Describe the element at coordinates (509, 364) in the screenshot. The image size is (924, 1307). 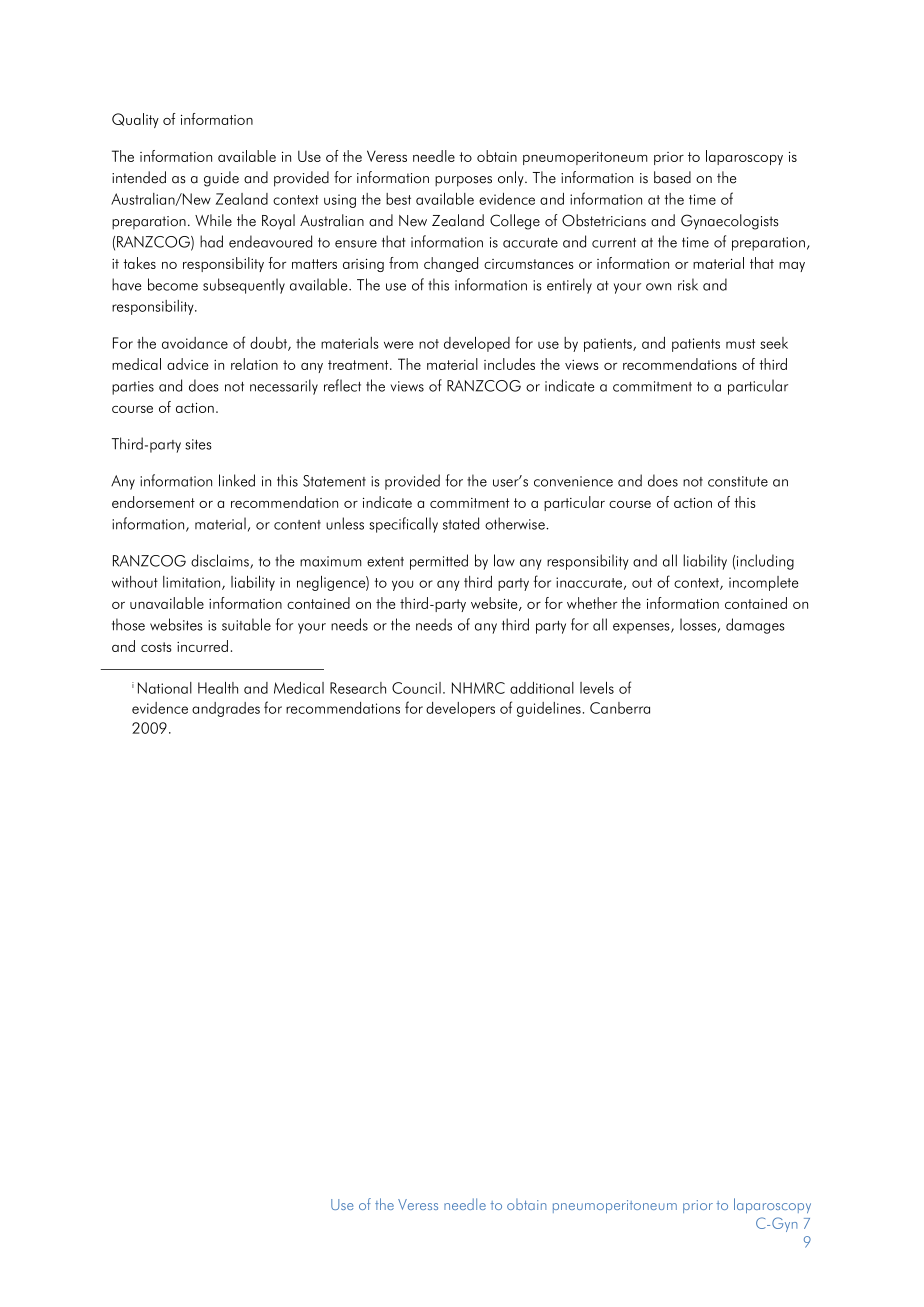
I see `includes` at that location.
